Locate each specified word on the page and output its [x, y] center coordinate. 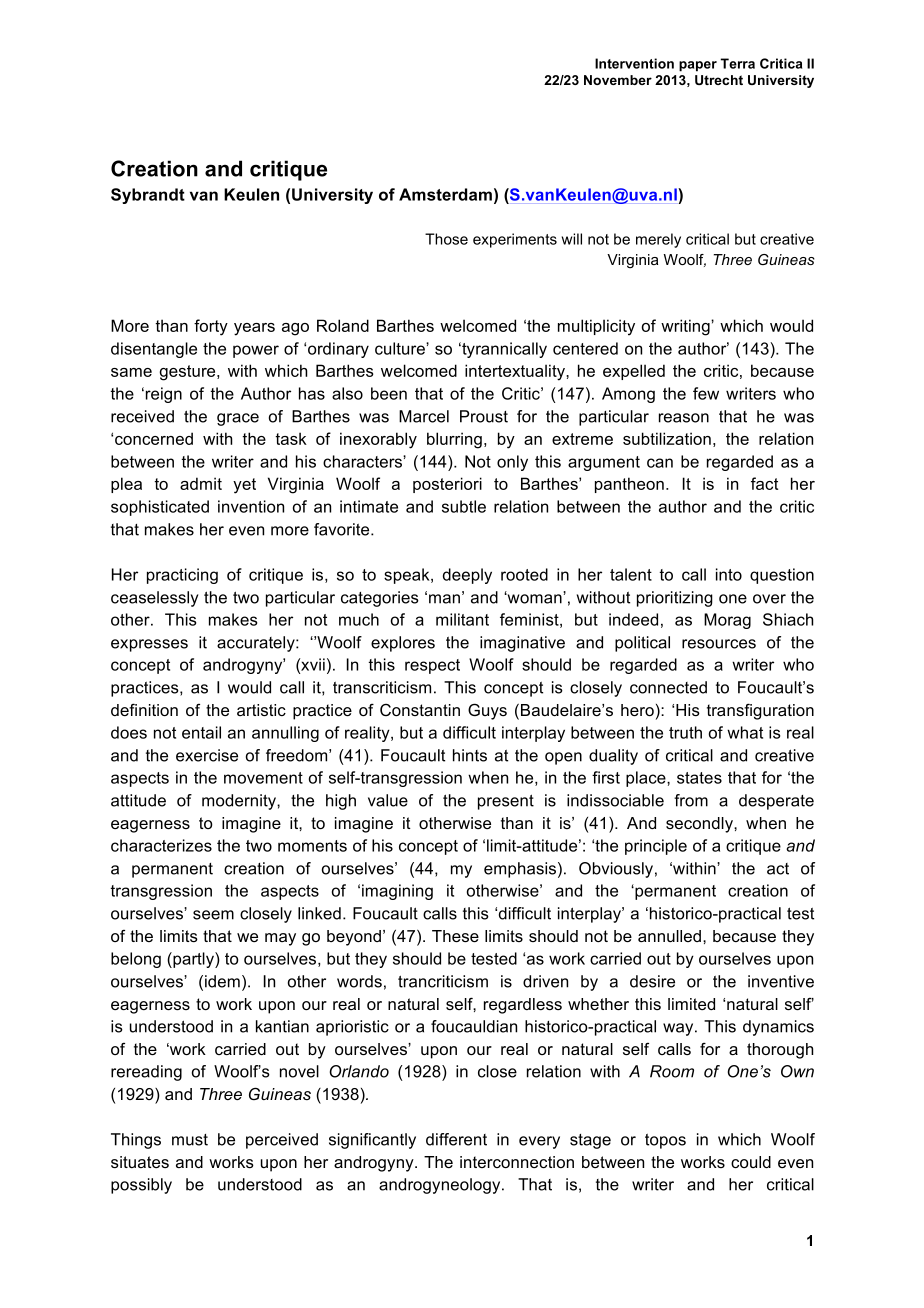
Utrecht [719, 80]
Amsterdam [445, 194]
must [190, 1140]
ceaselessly [154, 599]
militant [462, 619]
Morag [727, 621]
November [618, 80]
